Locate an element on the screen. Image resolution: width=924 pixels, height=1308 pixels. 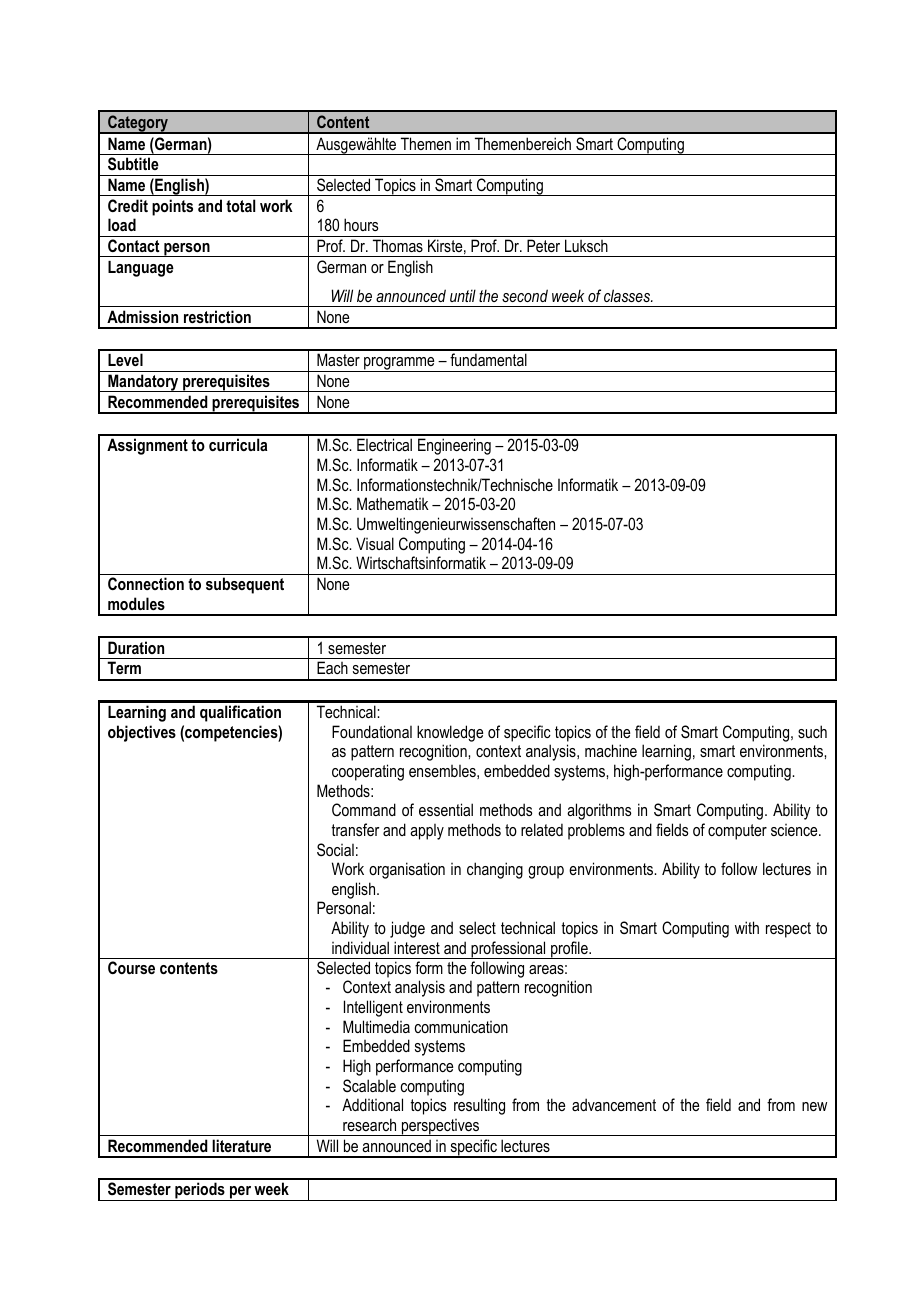
computer is located at coordinates (737, 832).
